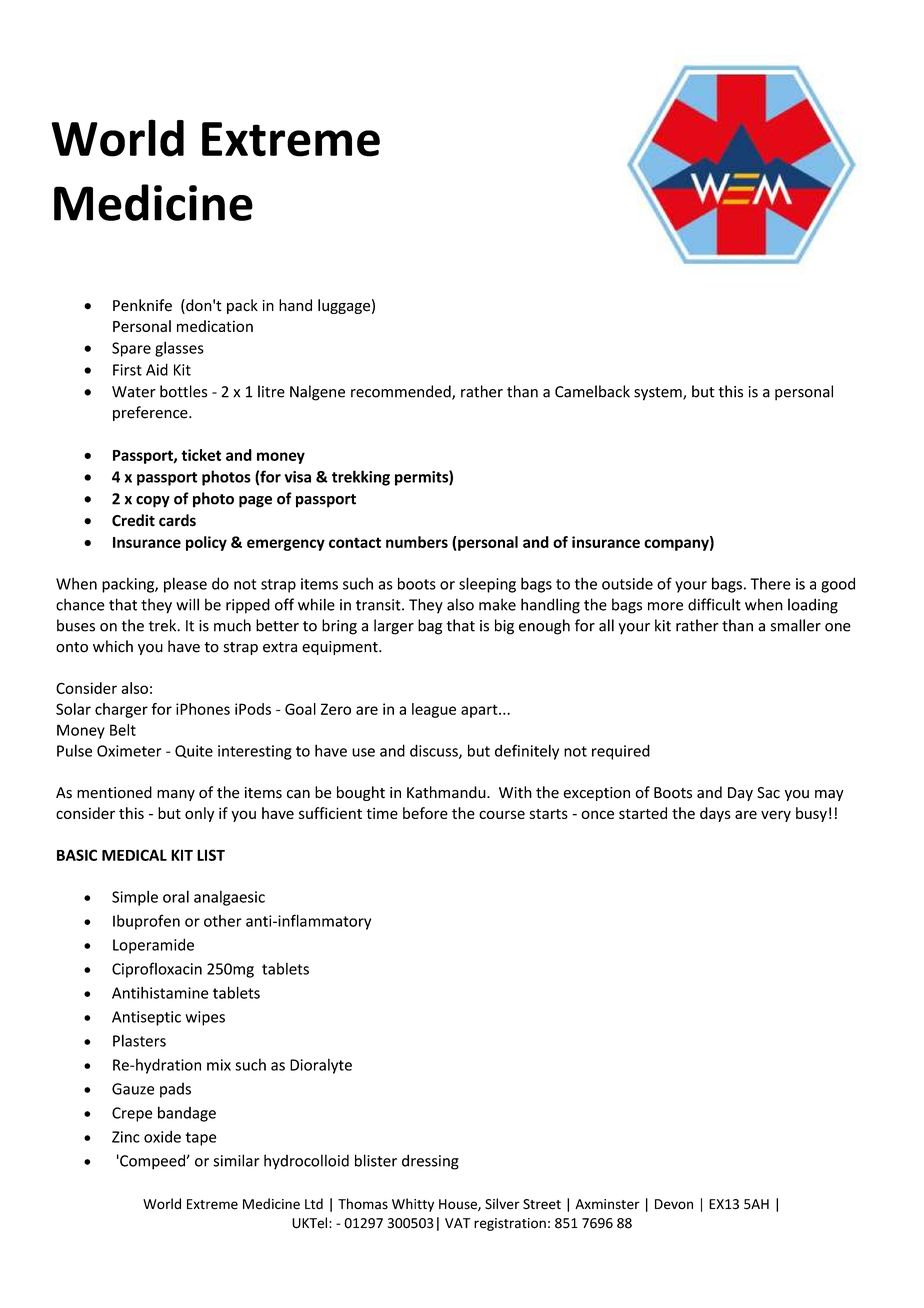 The image size is (924, 1308). I want to click on Quite, so click(194, 751).
